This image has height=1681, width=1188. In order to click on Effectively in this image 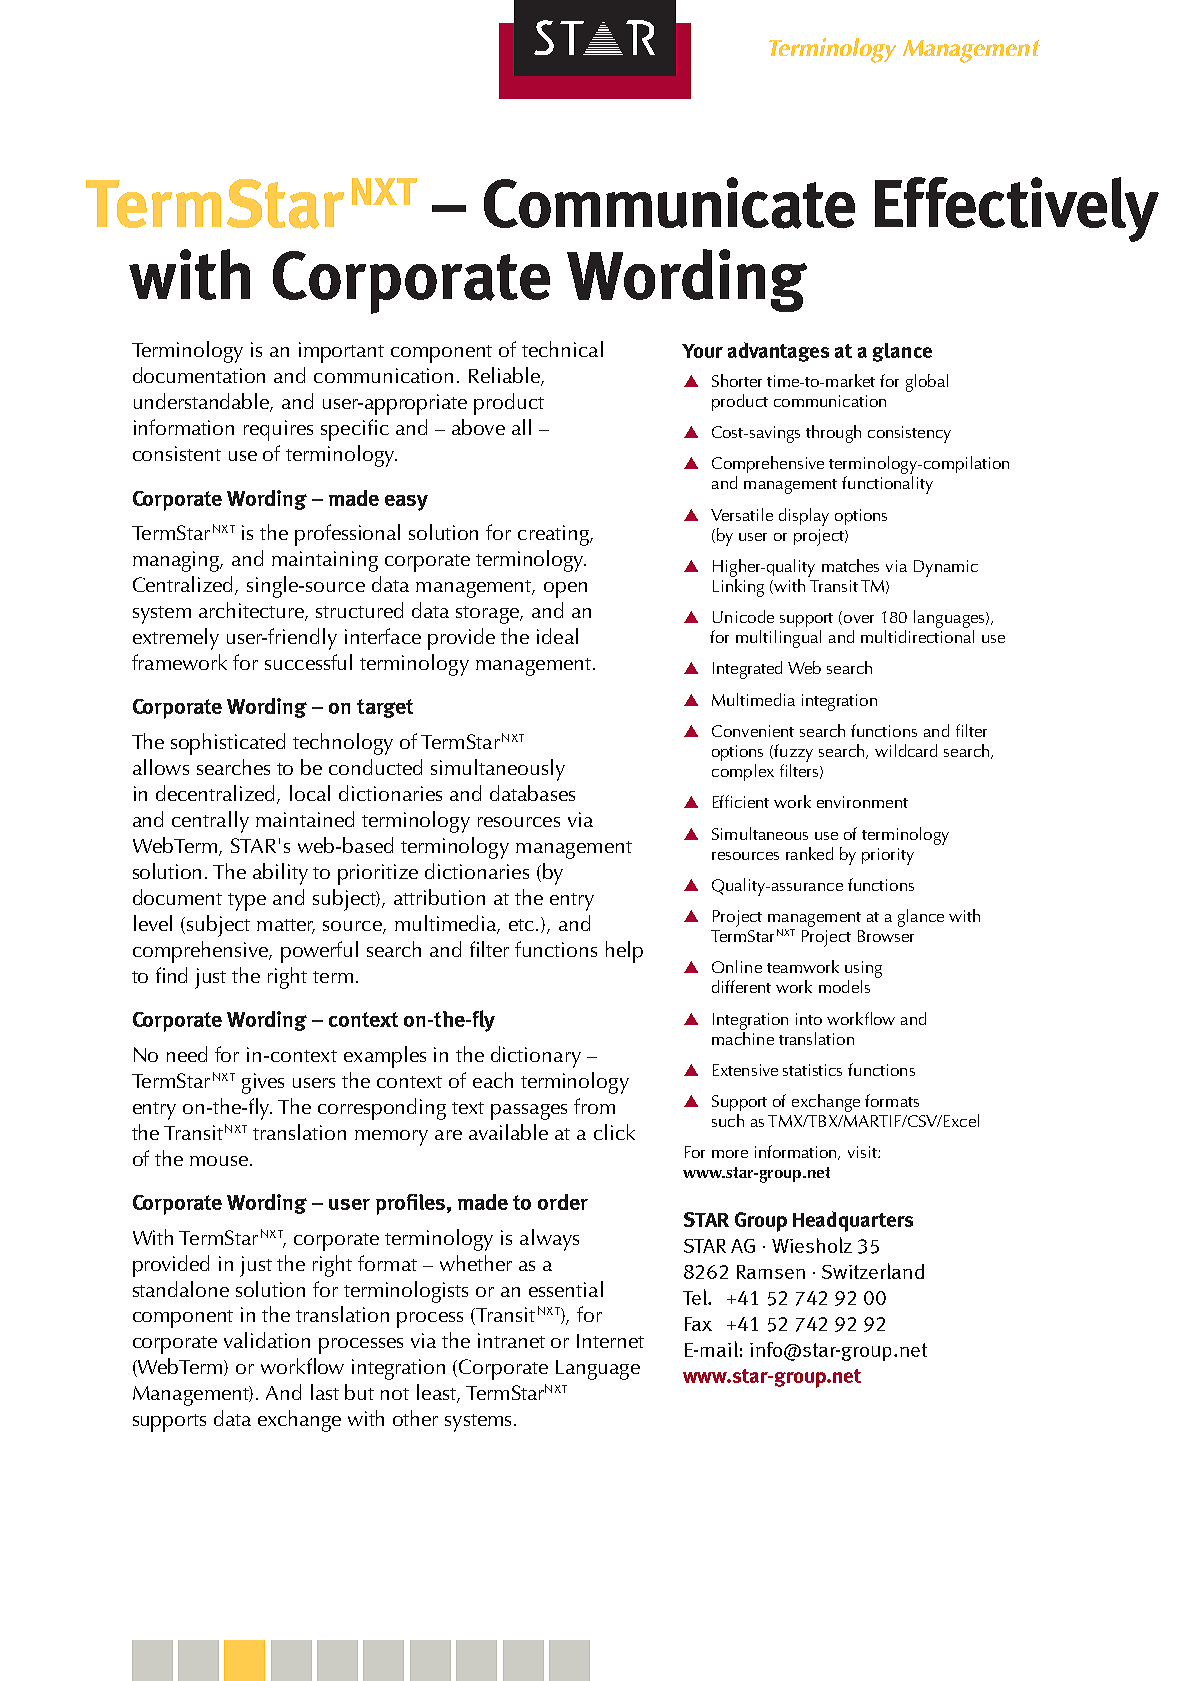, I will do `click(1017, 209)`.
